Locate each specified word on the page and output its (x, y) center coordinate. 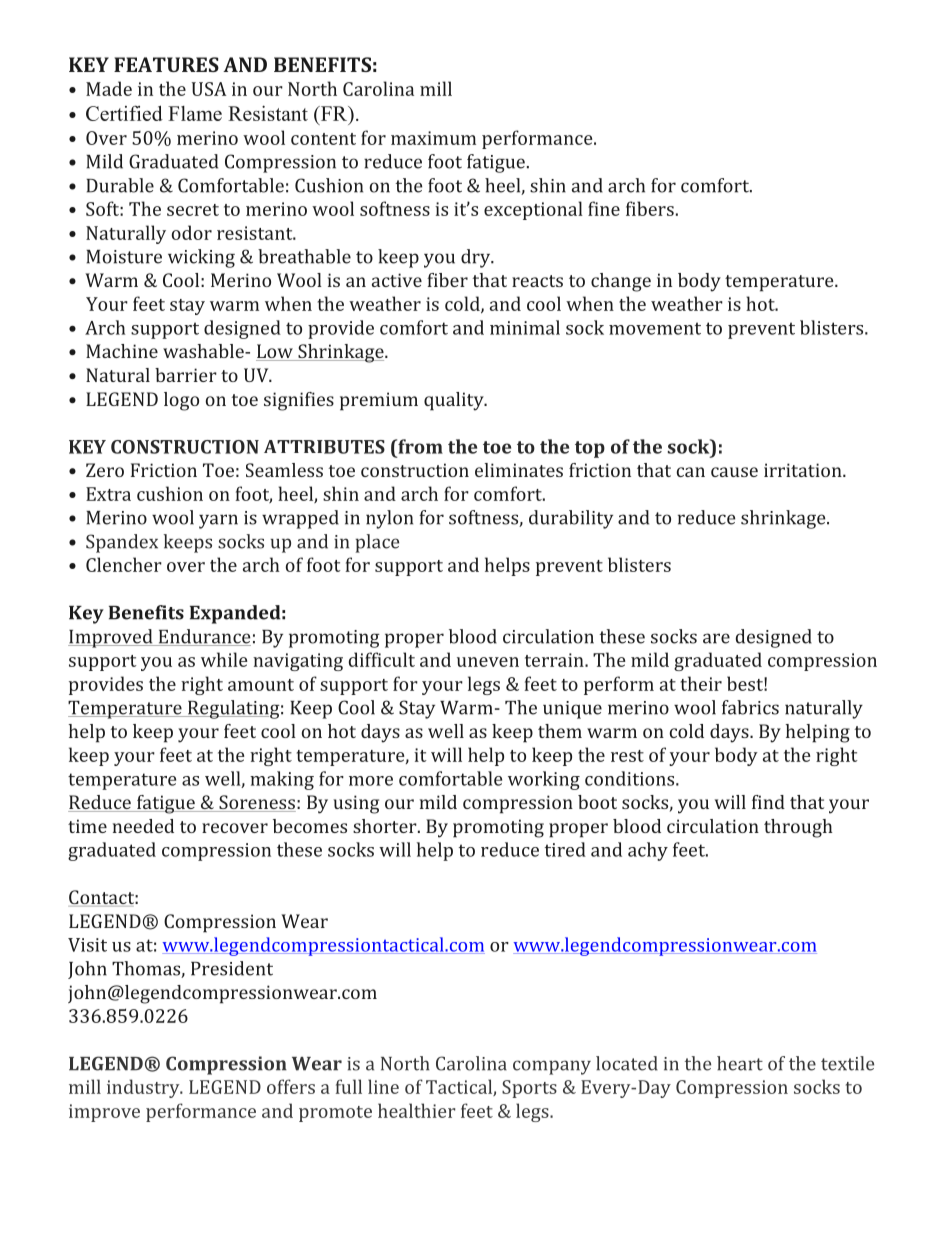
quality (455, 401)
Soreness (256, 803)
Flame (195, 113)
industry (144, 1088)
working (544, 780)
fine (604, 208)
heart (740, 1063)
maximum (433, 138)
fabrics (750, 707)
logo (181, 401)
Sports (529, 1089)
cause (734, 472)
